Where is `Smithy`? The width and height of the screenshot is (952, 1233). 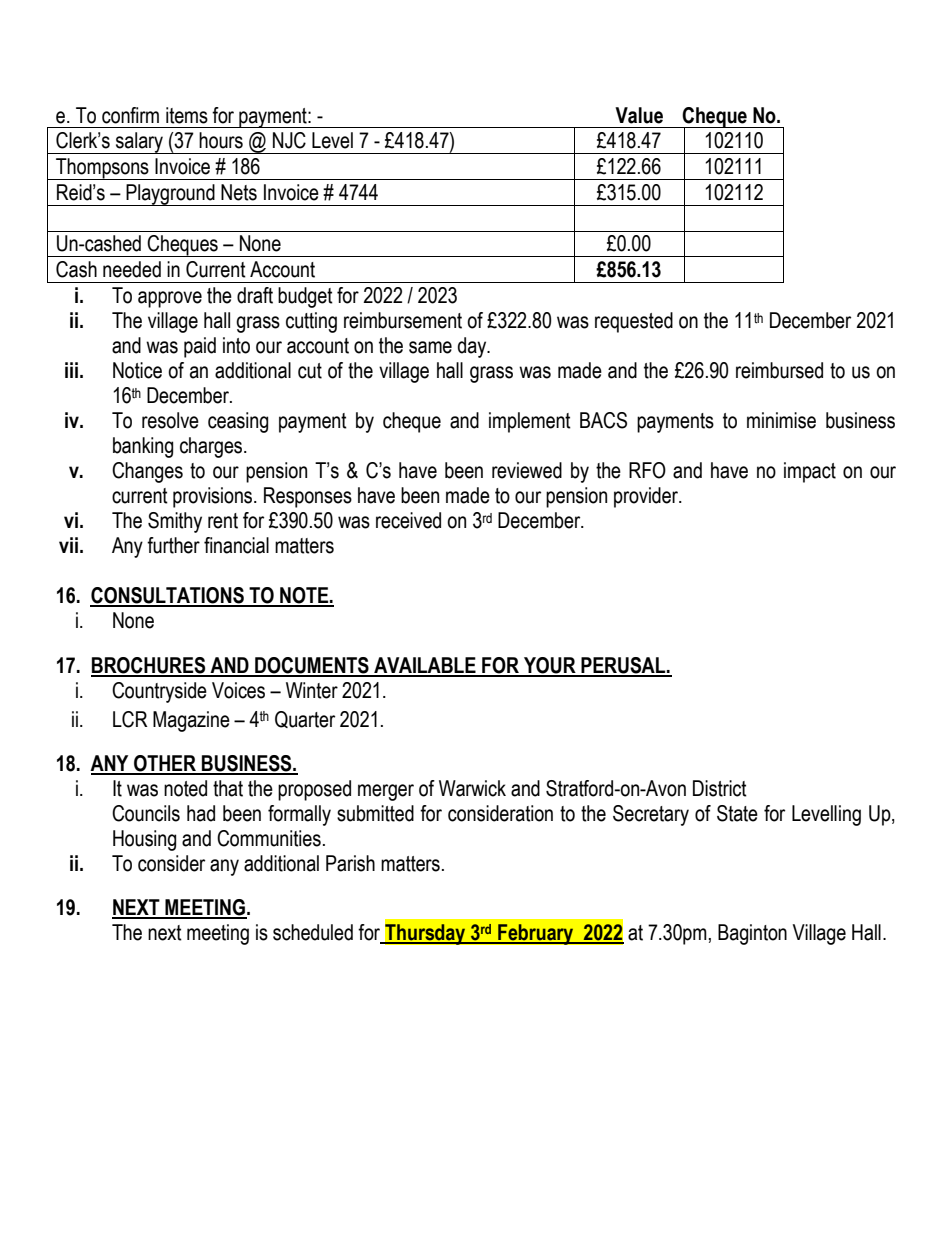
Smithy is located at coordinates (175, 522).
